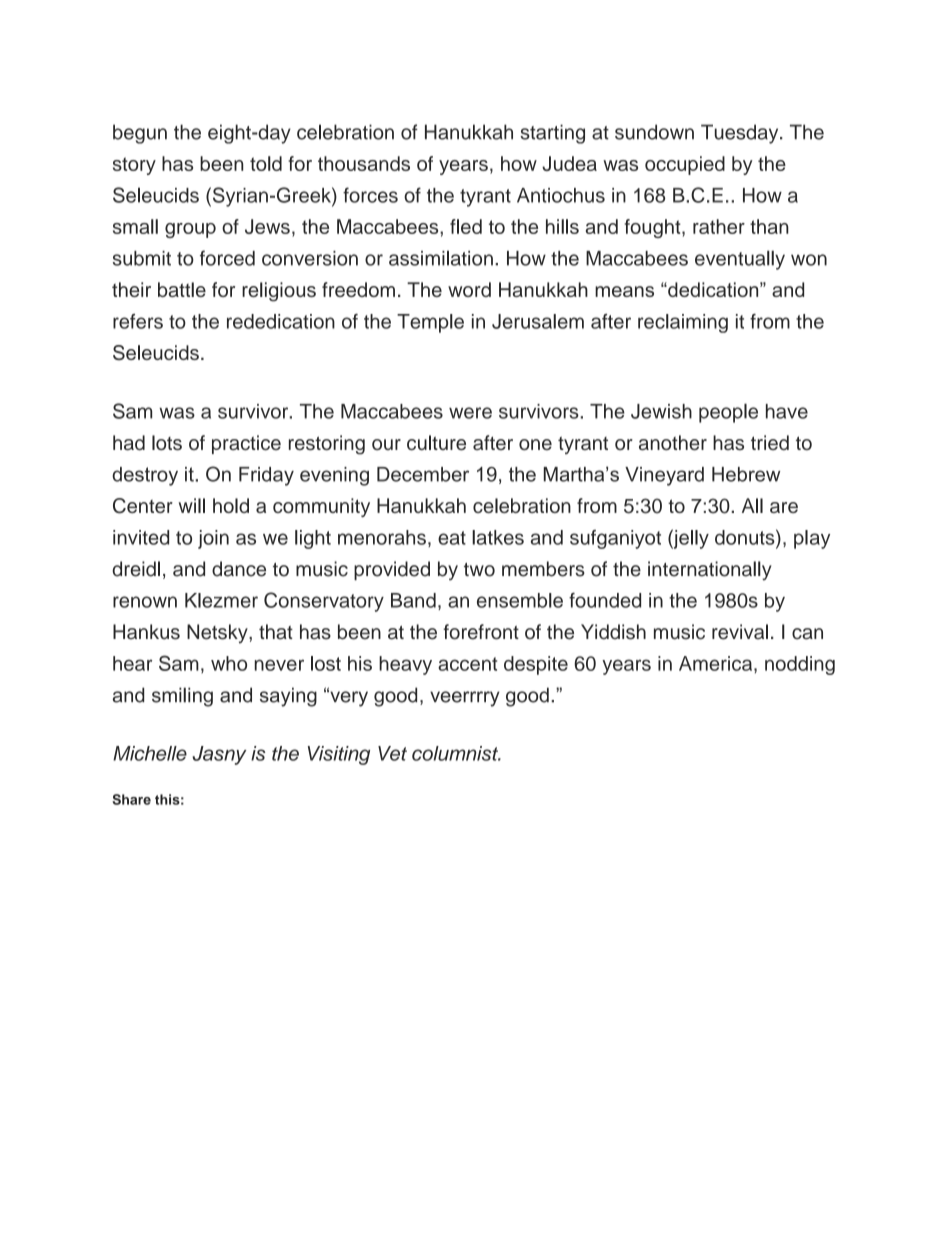 The height and width of the screenshot is (1233, 952). What do you see at coordinates (469, 289) in the screenshot?
I see `word` at bounding box center [469, 289].
